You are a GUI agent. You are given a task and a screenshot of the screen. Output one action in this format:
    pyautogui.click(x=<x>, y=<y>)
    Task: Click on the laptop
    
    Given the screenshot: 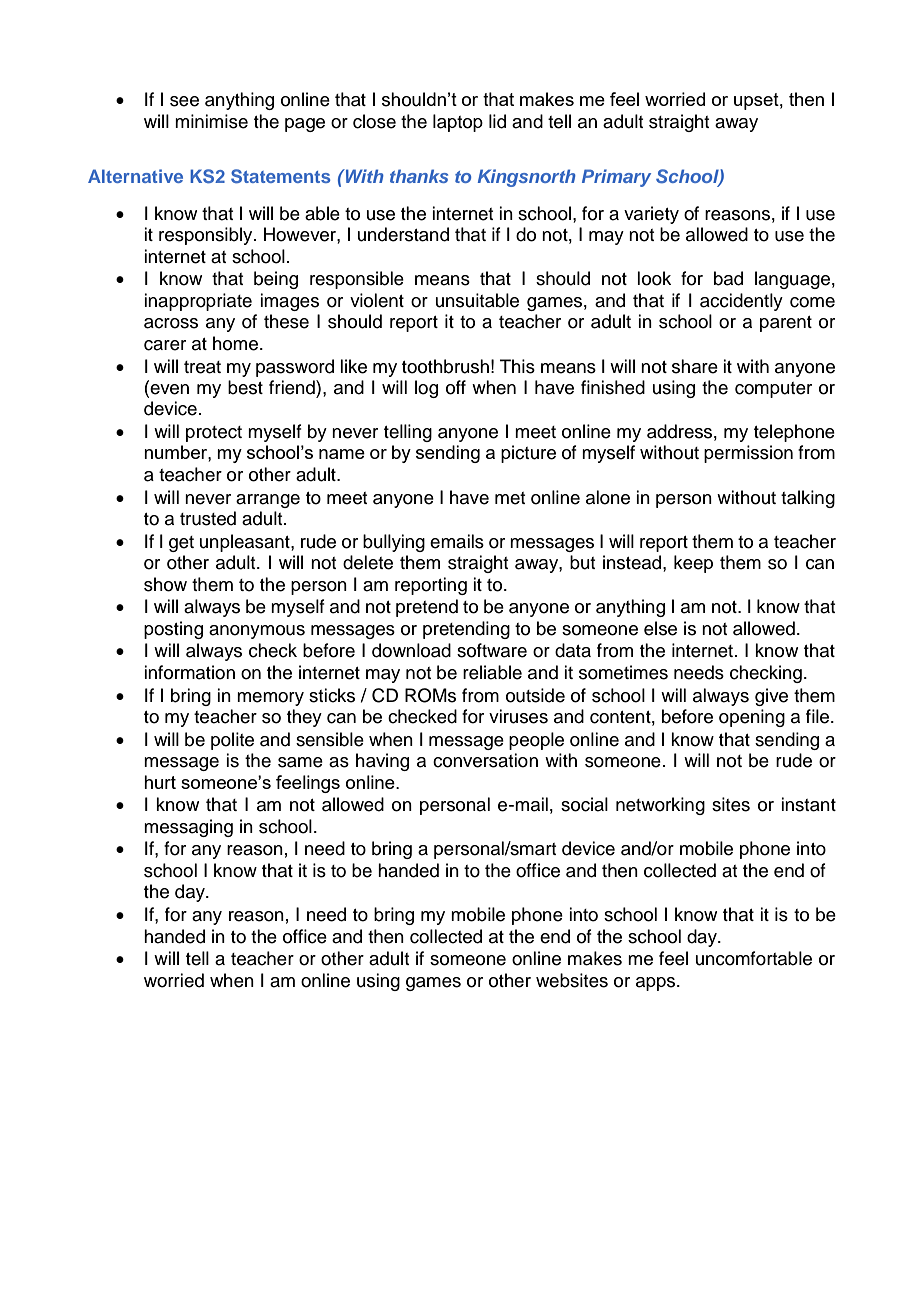 What is the action you would take?
    pyautogui.click(x=458, y=123)
